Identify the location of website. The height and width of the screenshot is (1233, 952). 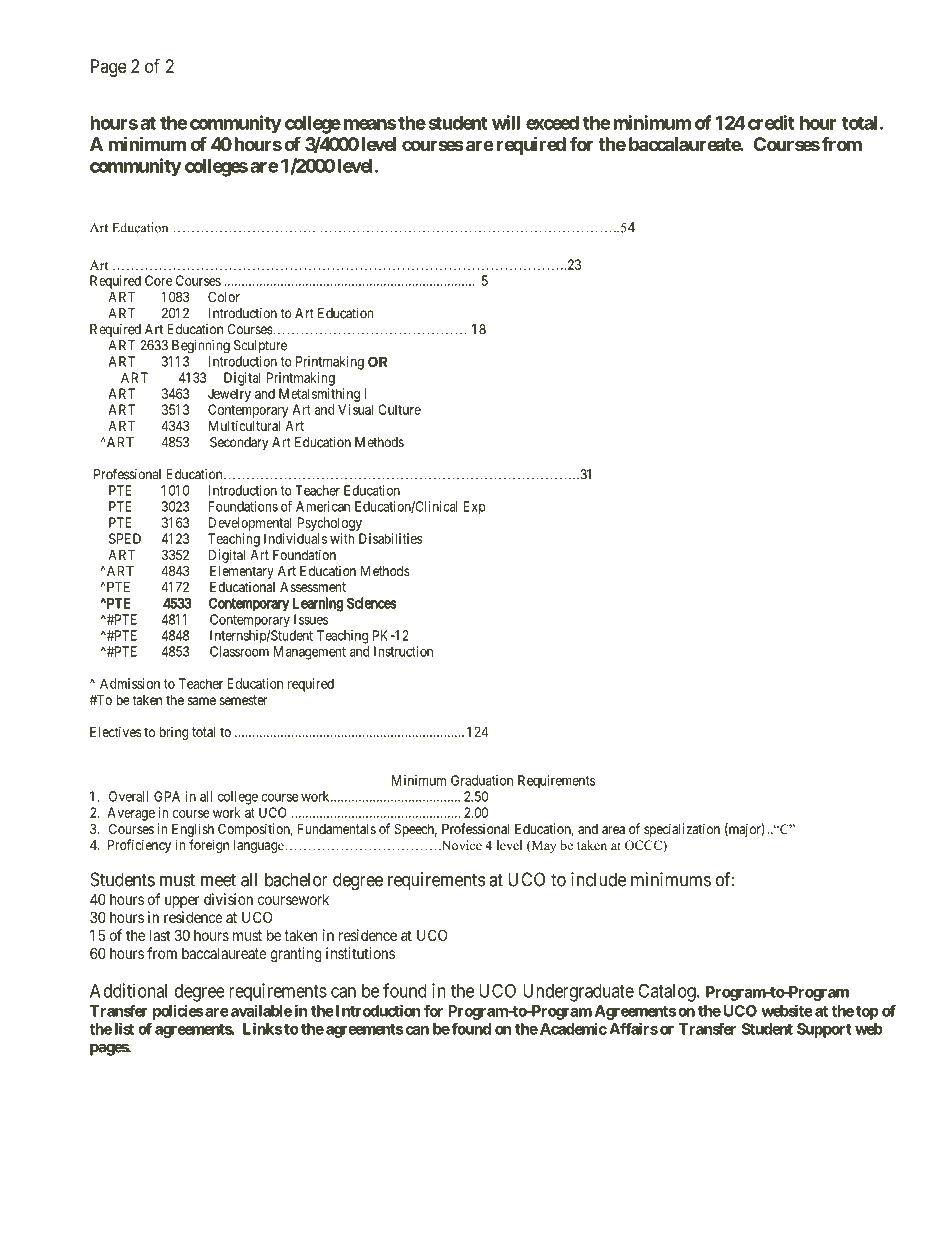
(787, 1010).
